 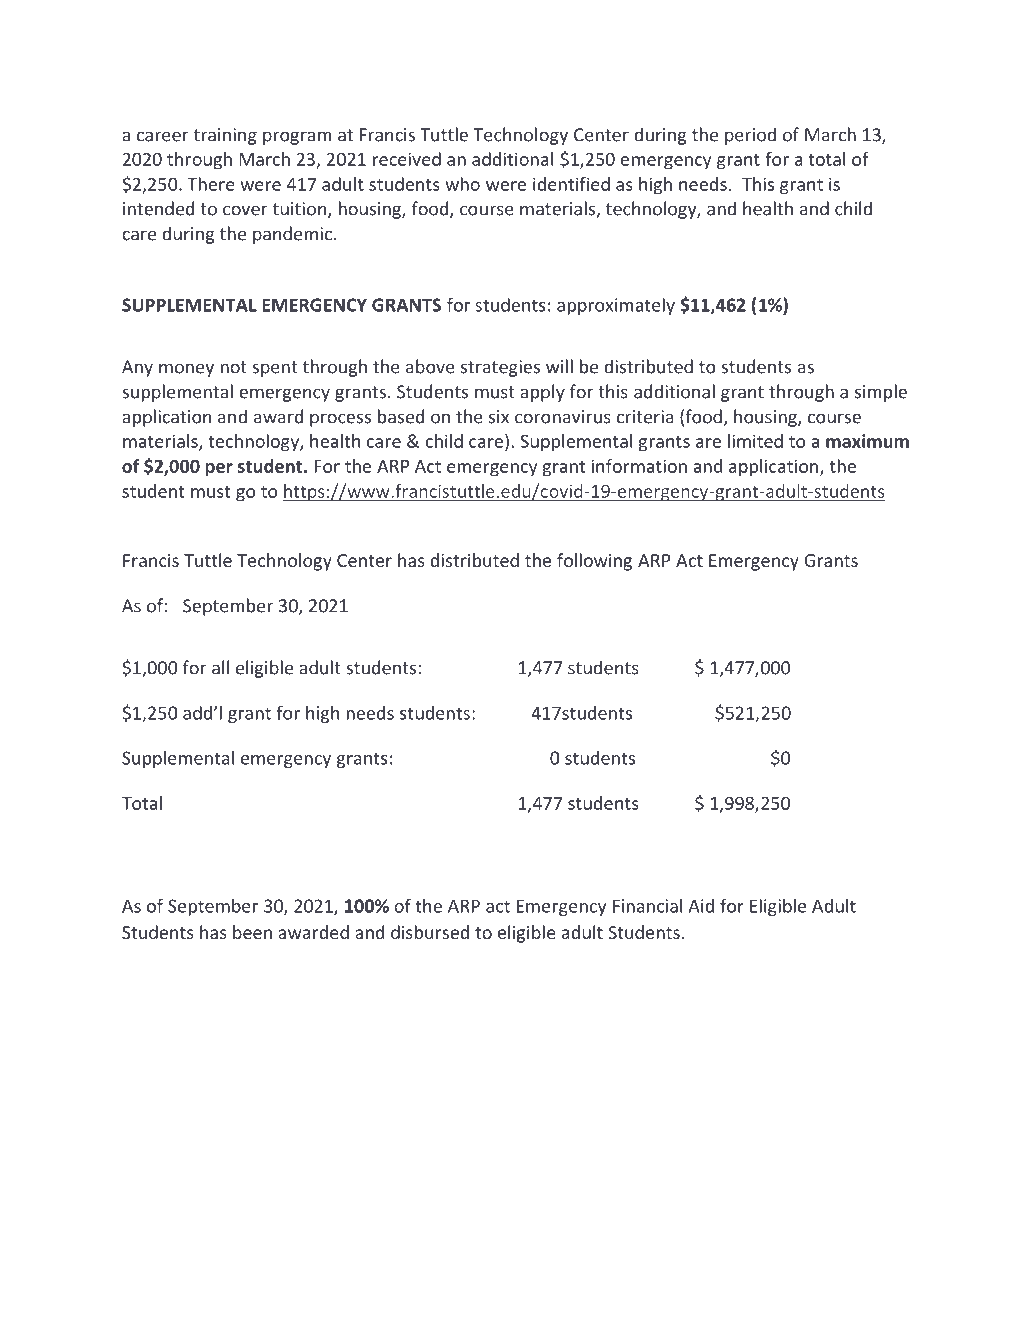 What do you see at coordinates (750, 136) in the document?
I see `period` at bounding box center [750, 136].
